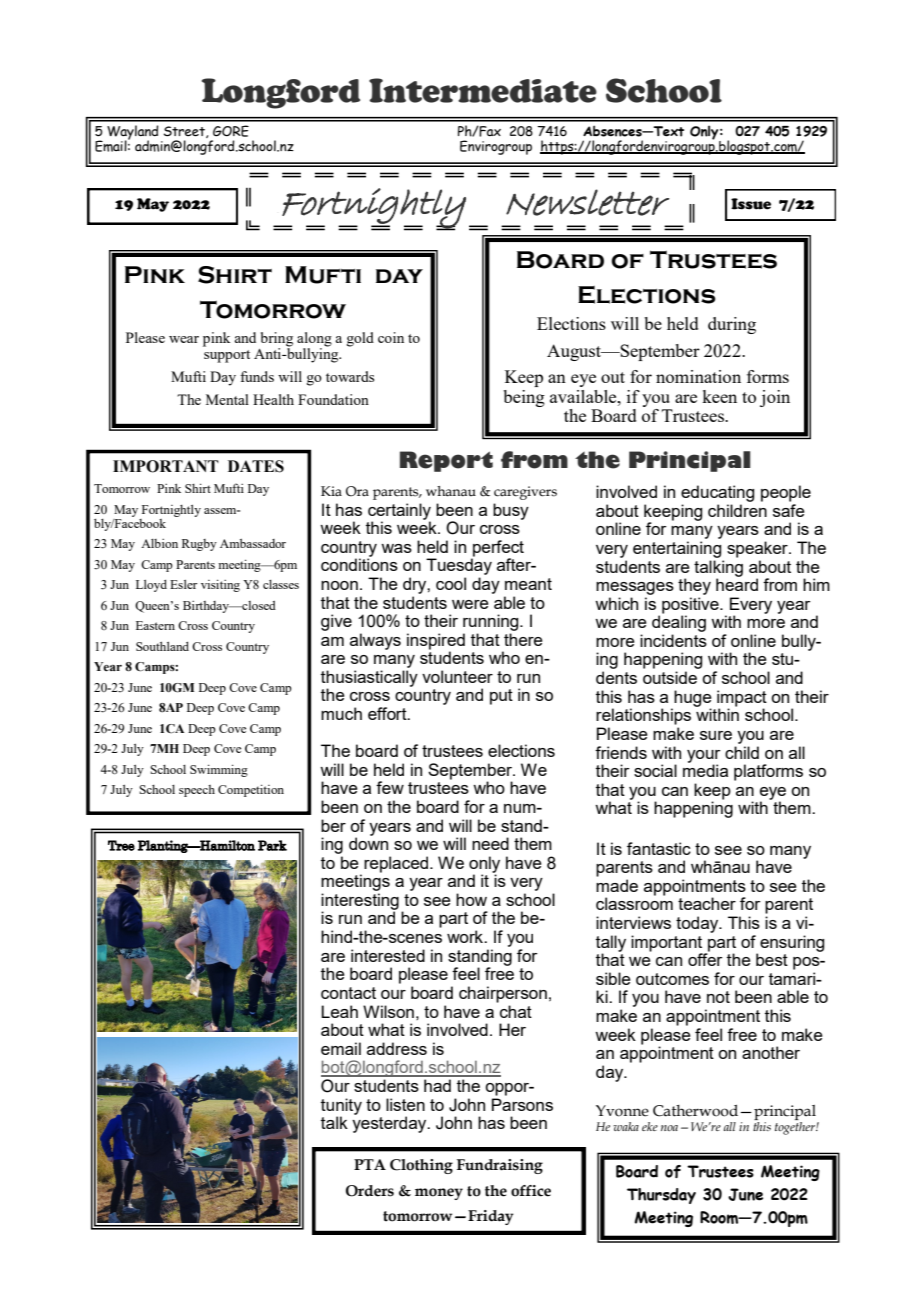 The width and height of the screenshot is (924, 1308). What do you see at coordinates (490, 843) in the screenshot?
I see `need` at bounding box center [490, 843].
